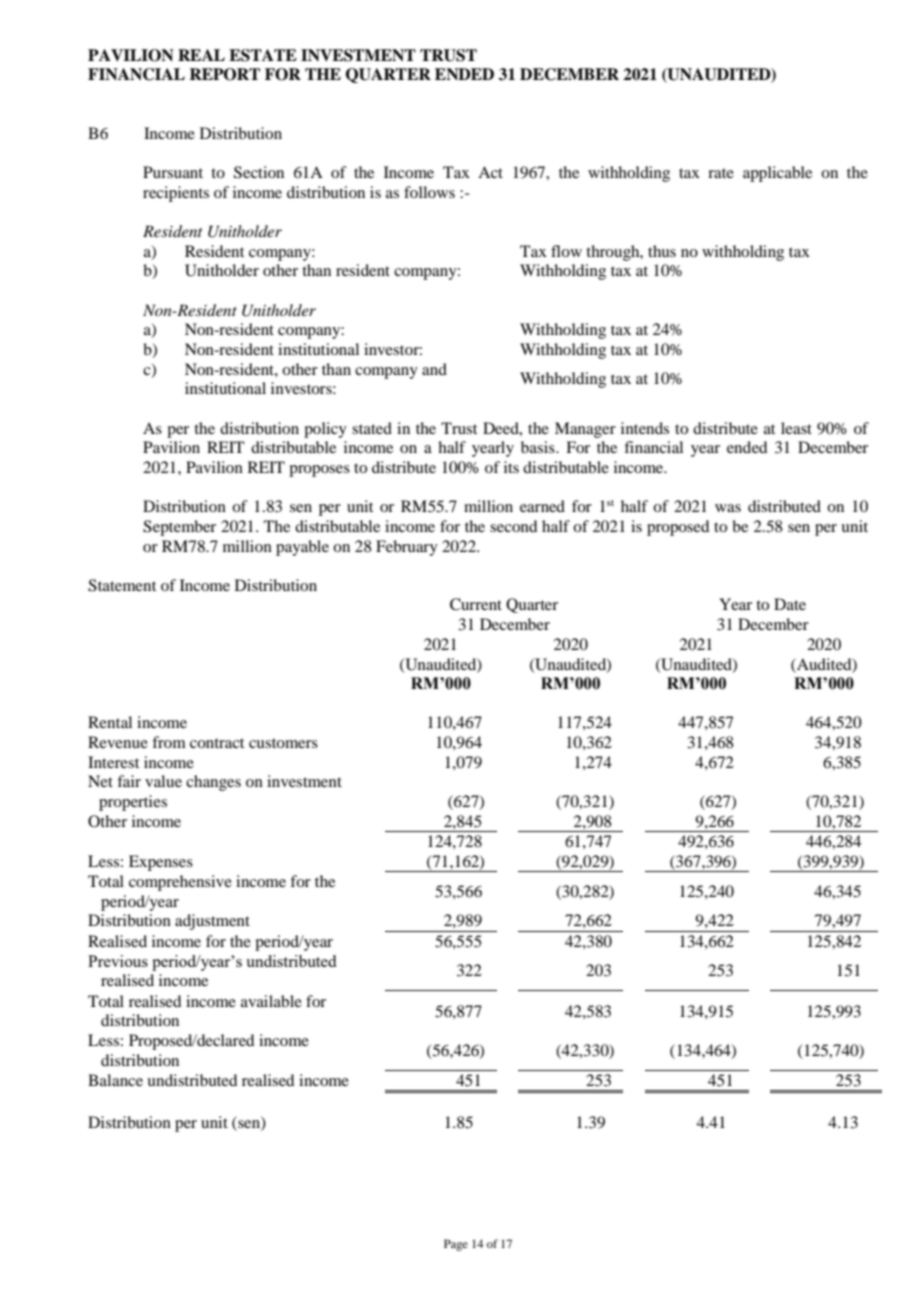  Describe the element at coordinates (721, 173) in the document. I see `rate` at that location.
